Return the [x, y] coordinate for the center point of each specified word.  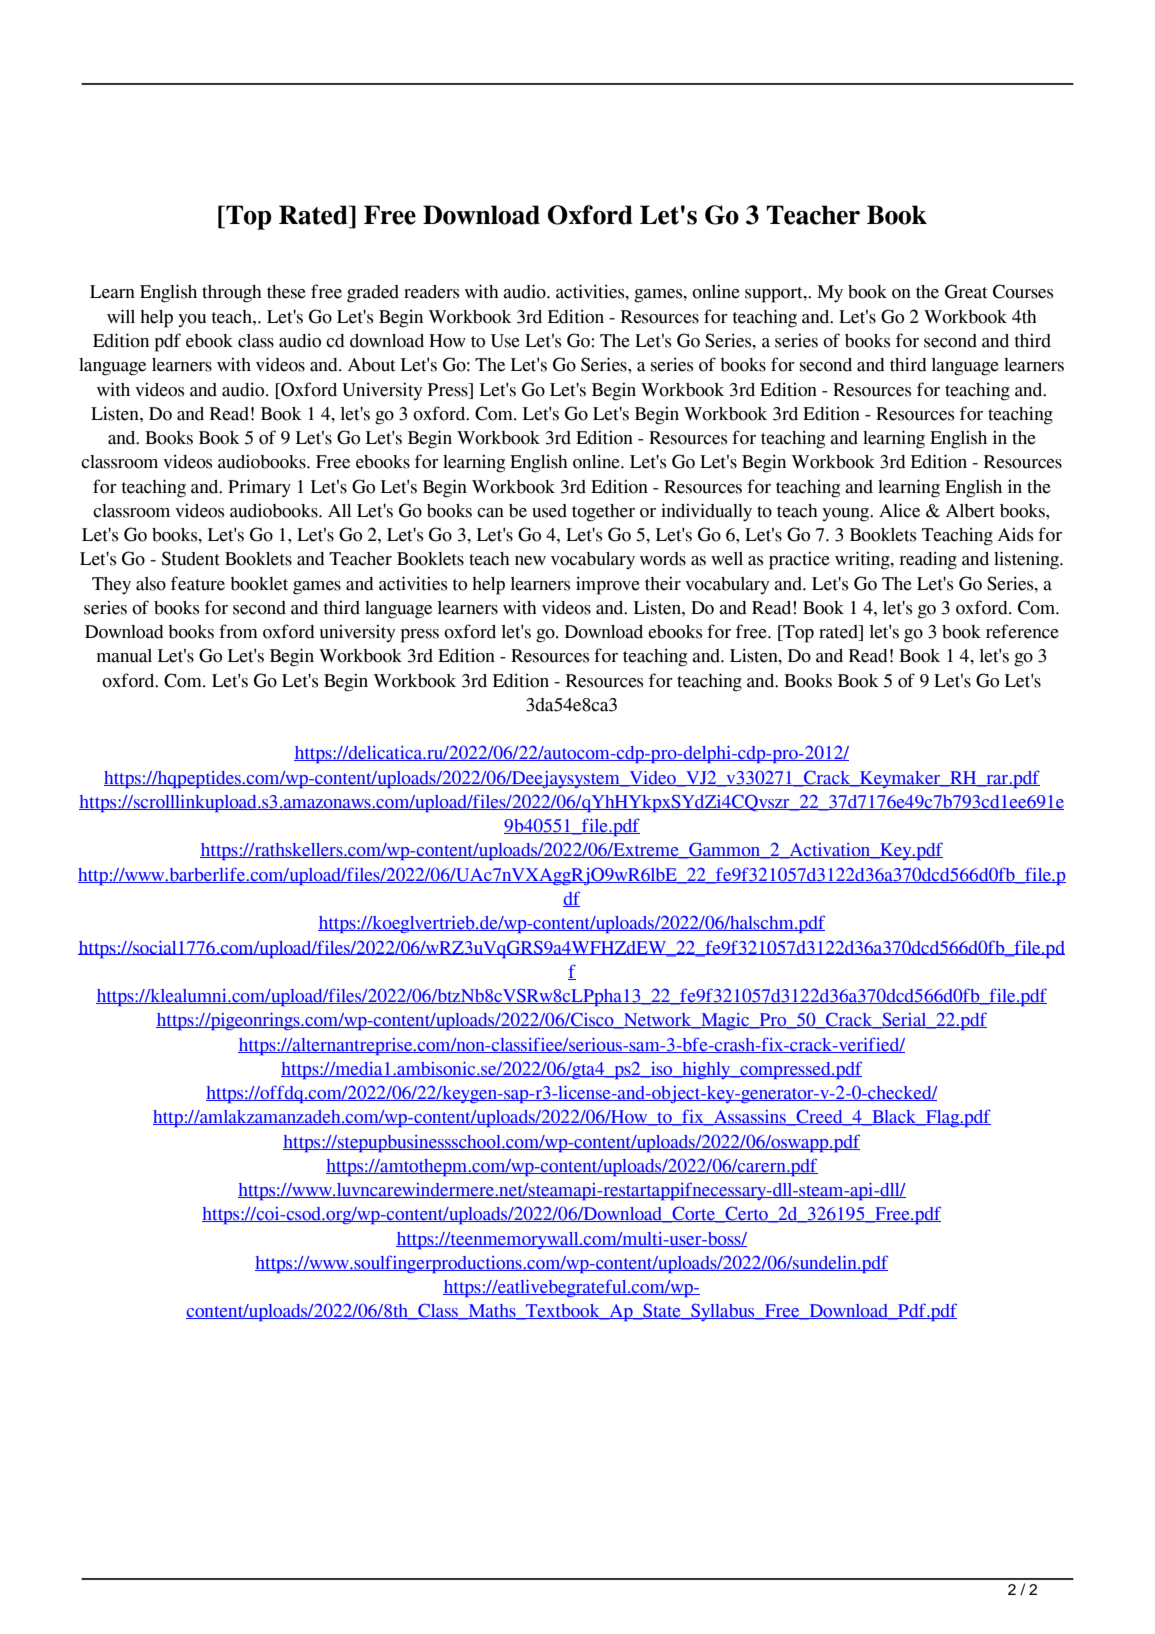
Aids [1016, 534]
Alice [899, 510]
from [238, 631]
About [371, 365]
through [232, 294]
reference [1022, 631]
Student [191, 558]
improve [608, 585]
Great [966, 291]
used [549, 511]
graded [373, 294]
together [603, 513]
